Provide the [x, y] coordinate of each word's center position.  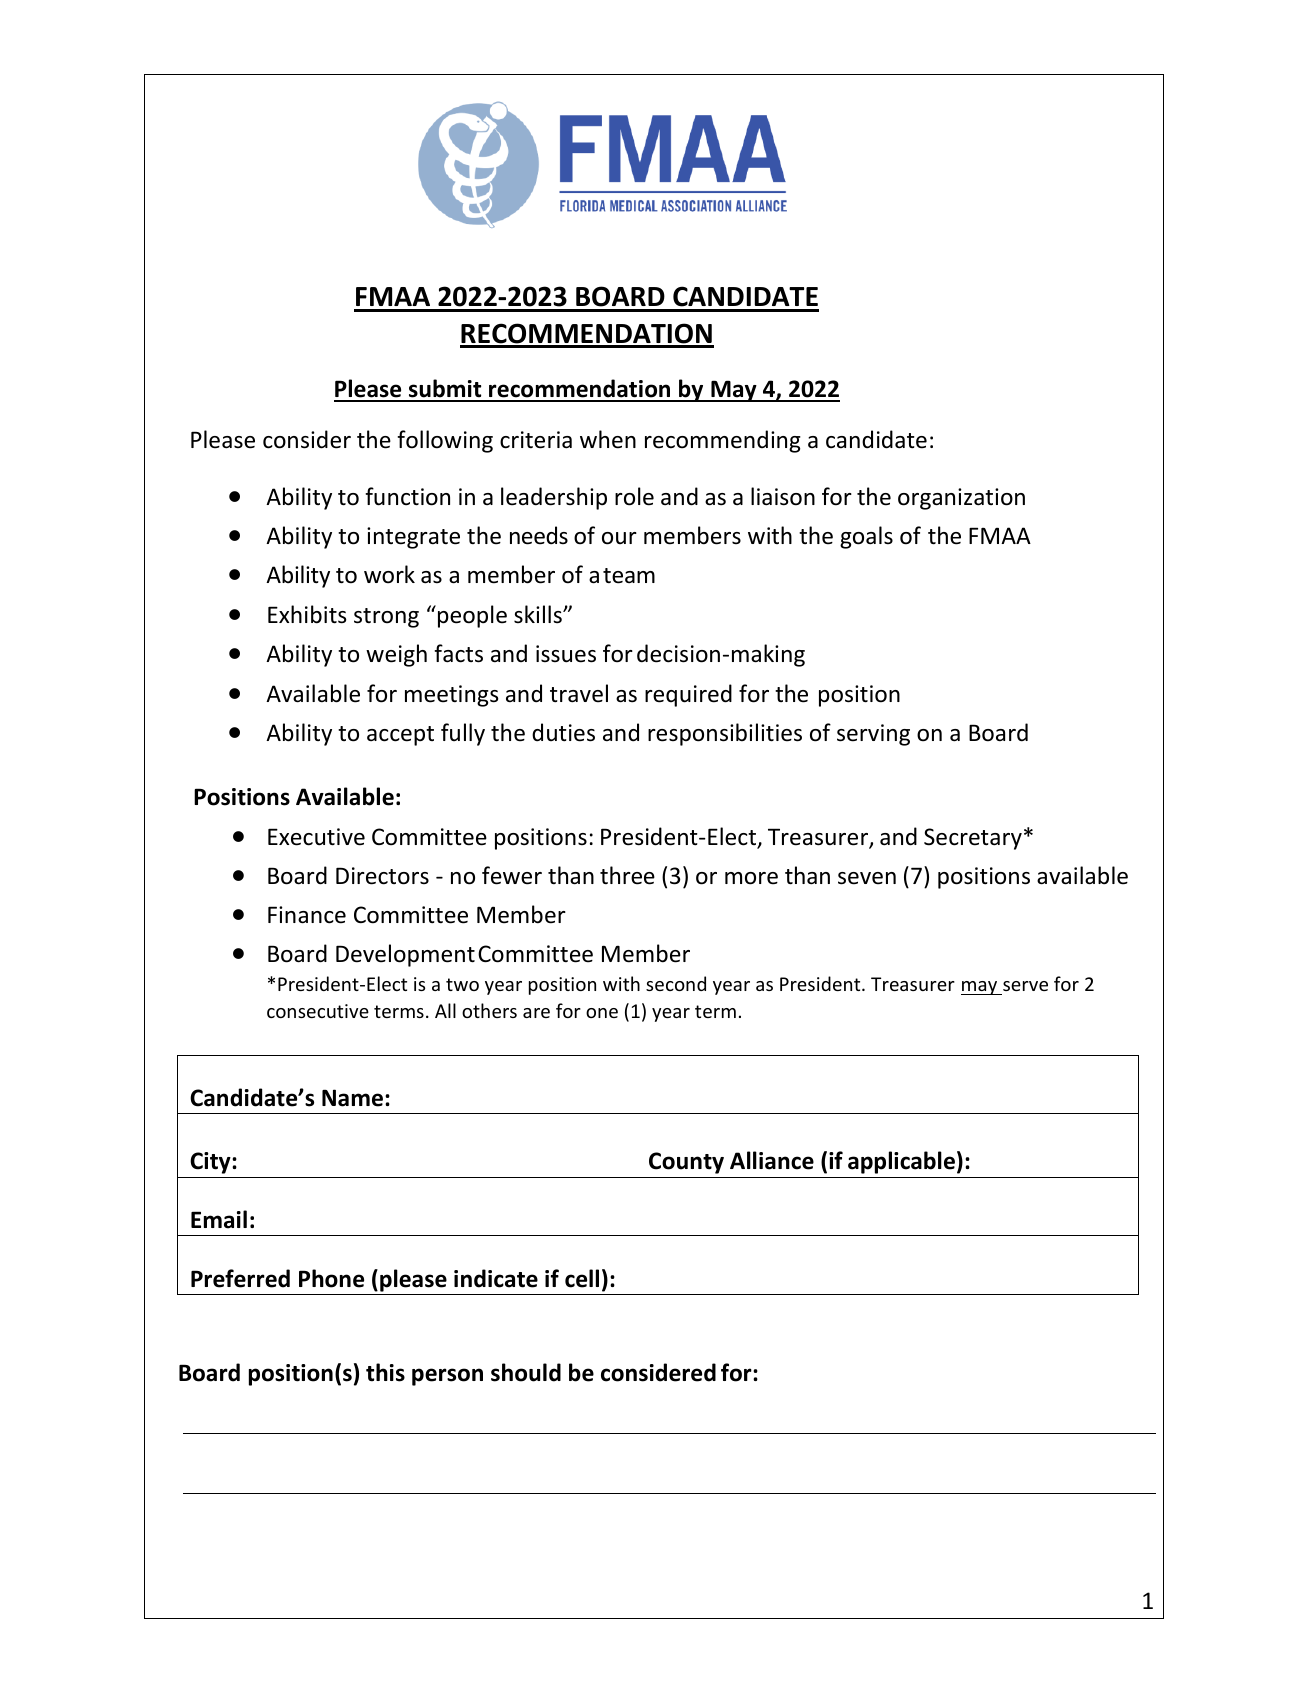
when [608, 439]
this [385, 1372]
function [407, 496]
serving [873, 735]
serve [1025, 986]
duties [563, 732]
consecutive [318, 1011]
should [526, 1372]
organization [961, 499]
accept [400, 736]
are [536, 1013]
